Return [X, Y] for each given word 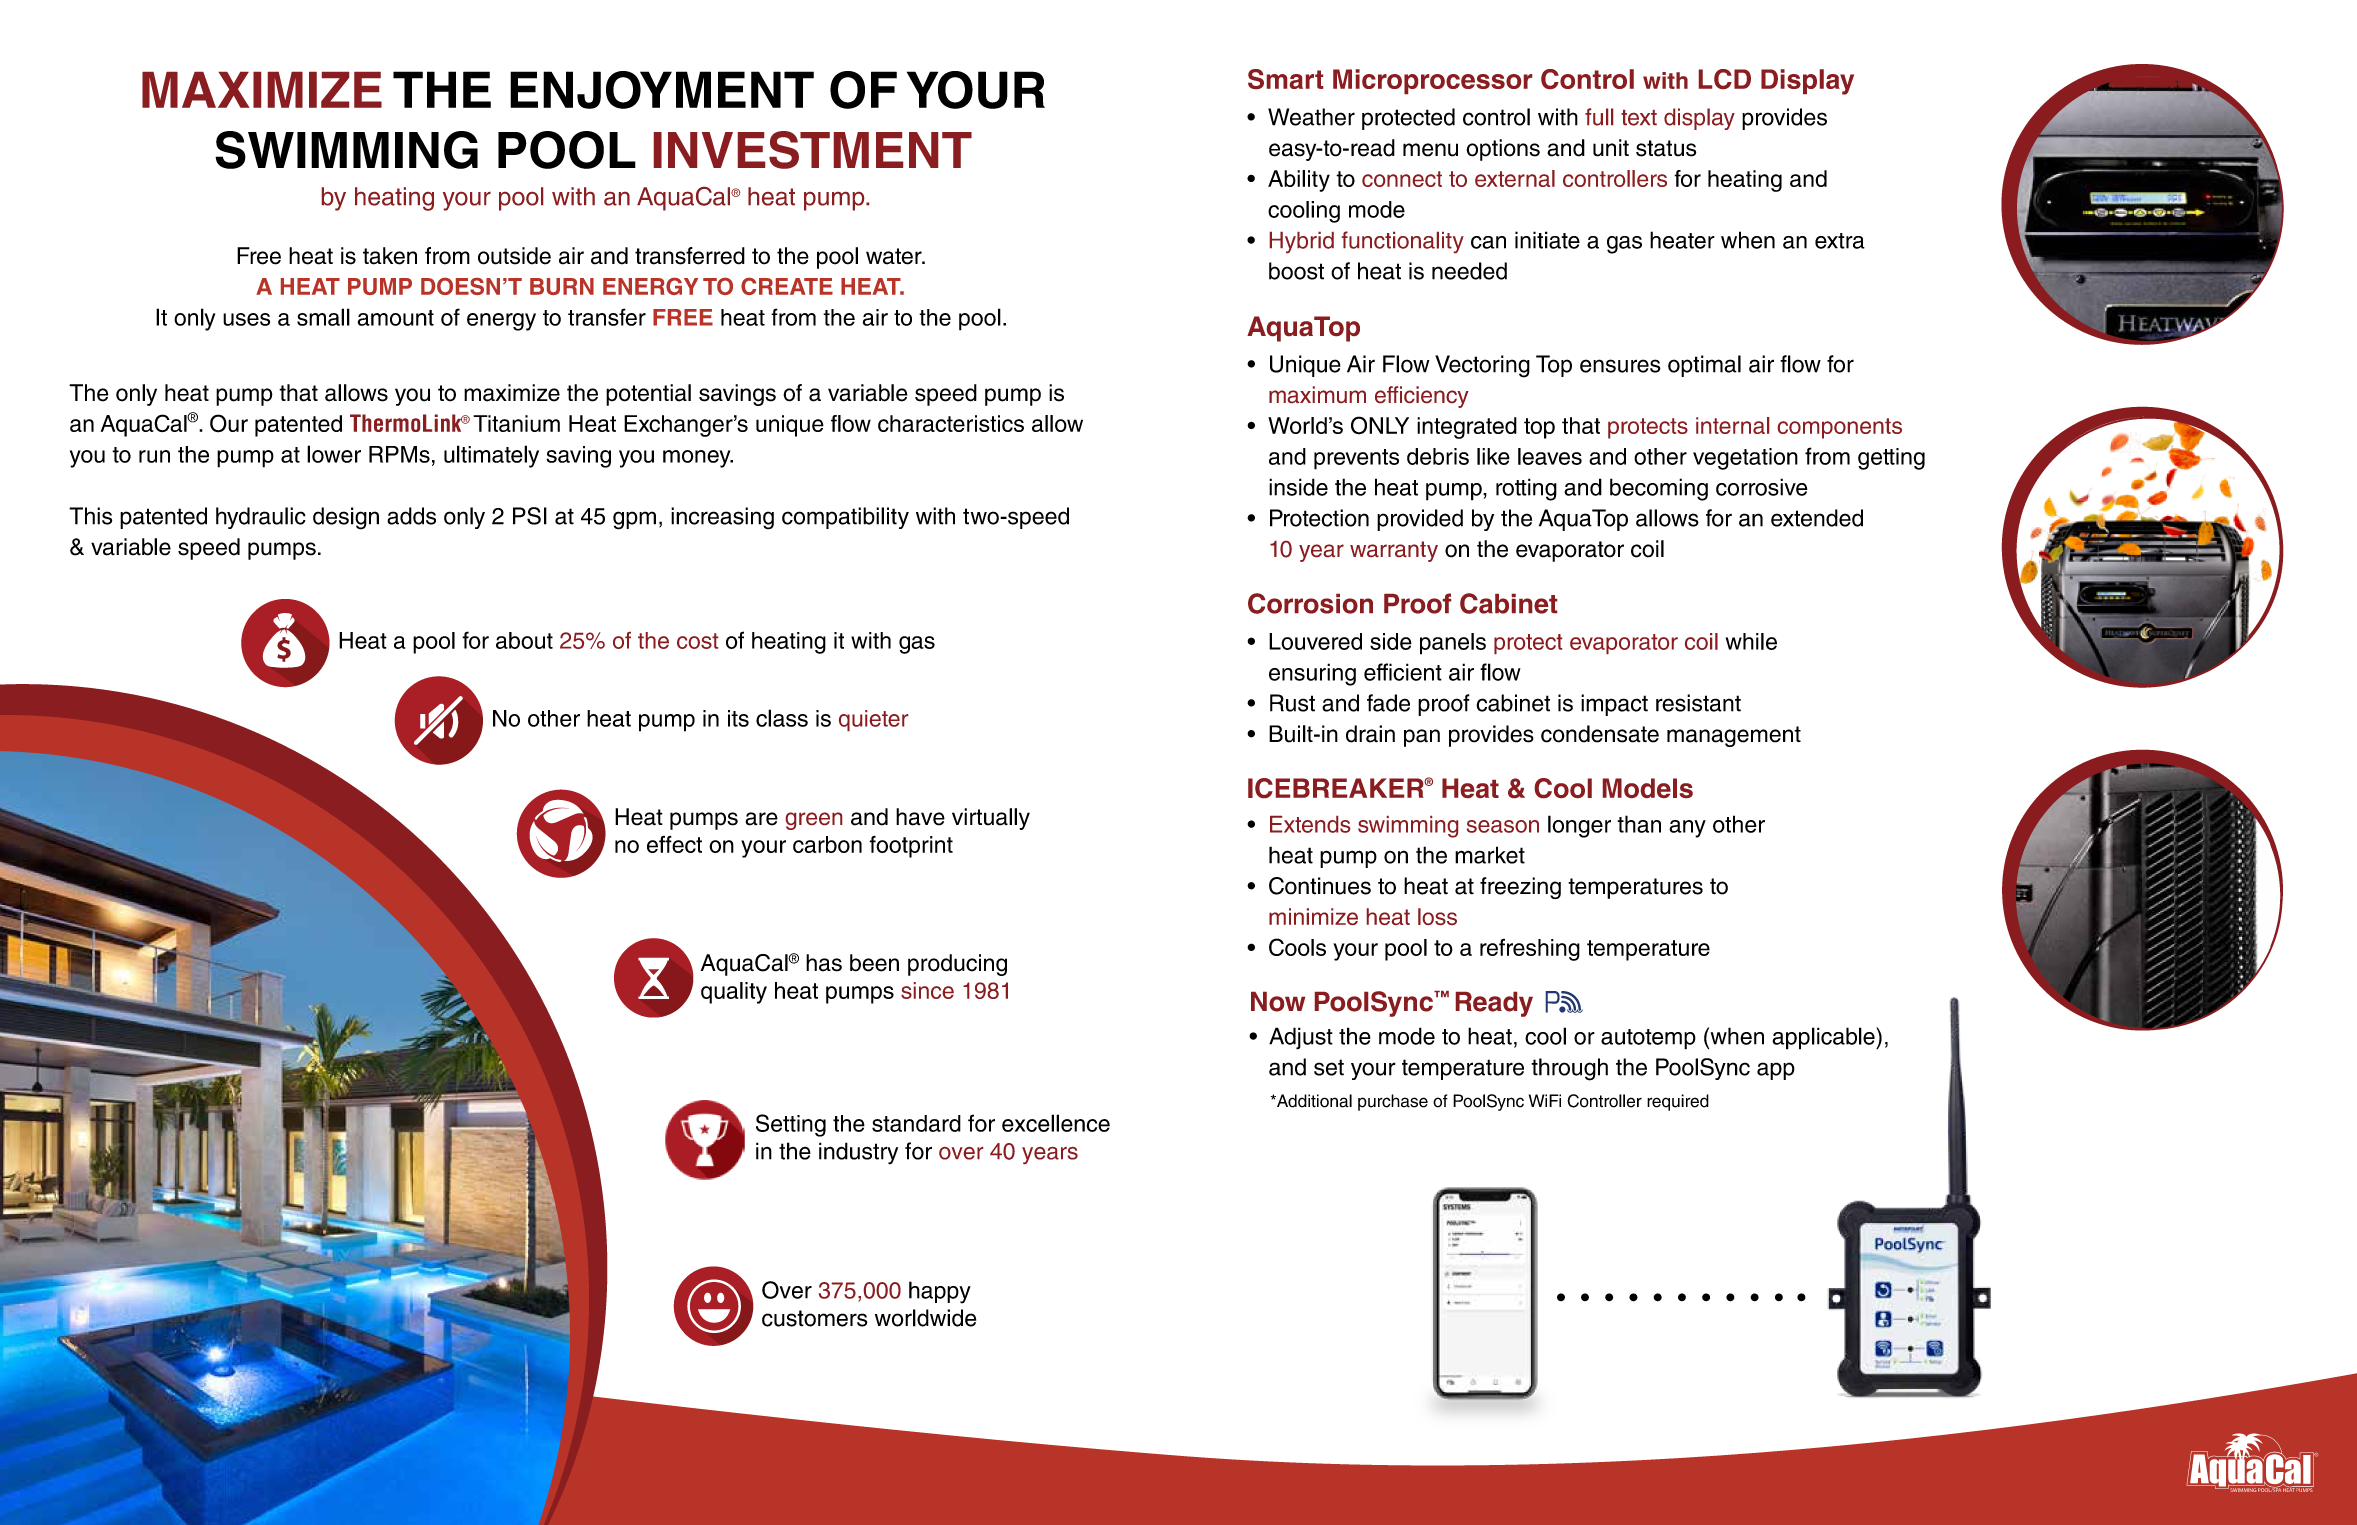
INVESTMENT [813, 150]
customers [815, 1318]
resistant [1698, 703]
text [1639, 118]
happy [940, 1292]
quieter [873, 720]
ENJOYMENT [662, 90]
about [524, 640]
